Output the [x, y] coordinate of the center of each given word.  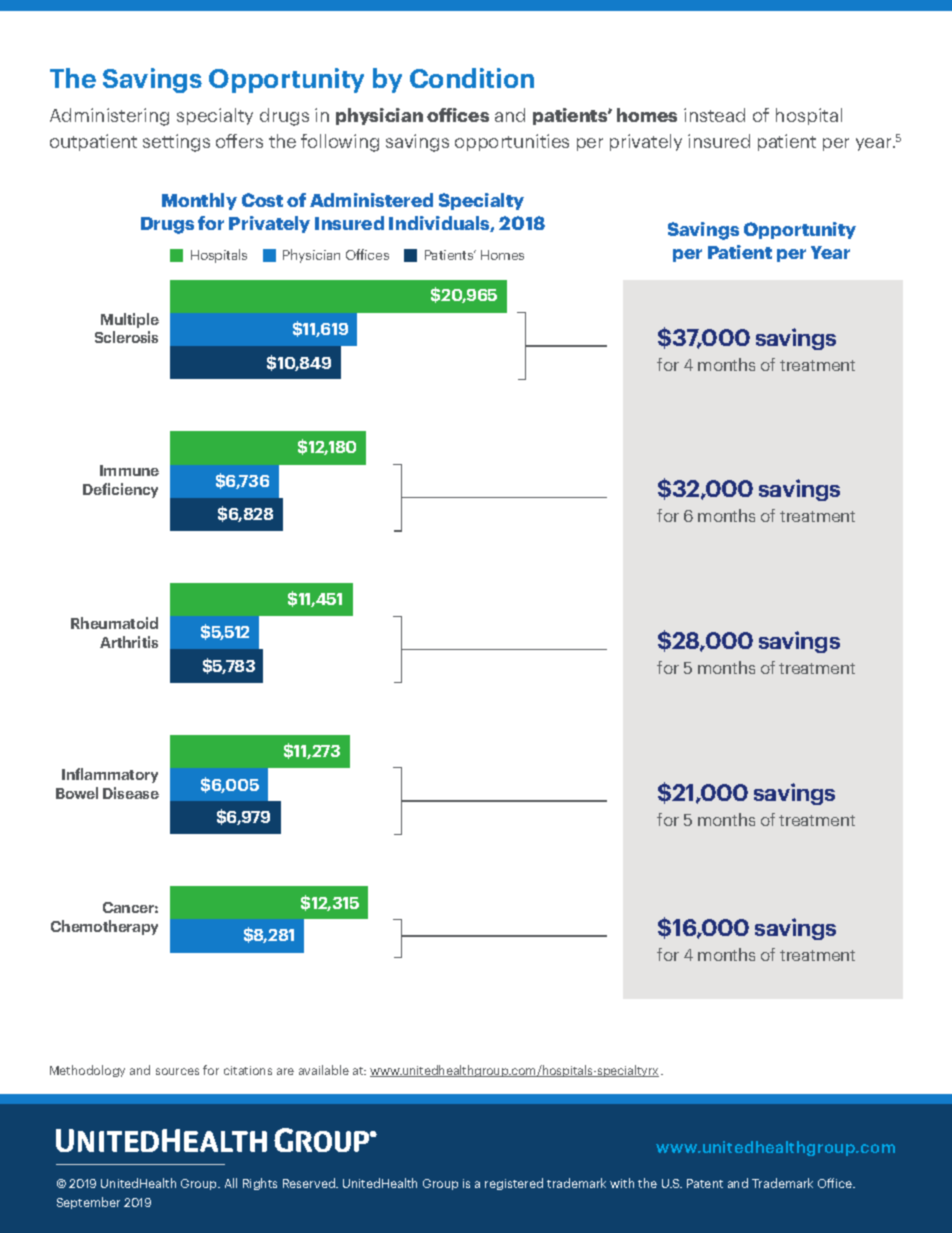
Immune [129, 470]
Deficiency [120, 490]
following [340, 143]
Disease [131, 793]
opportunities [512, 142]
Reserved [310, 1183]
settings [176, 143]
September [88, 1203]
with [622, 1183]
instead [714, 115]
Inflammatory [110, 775]
